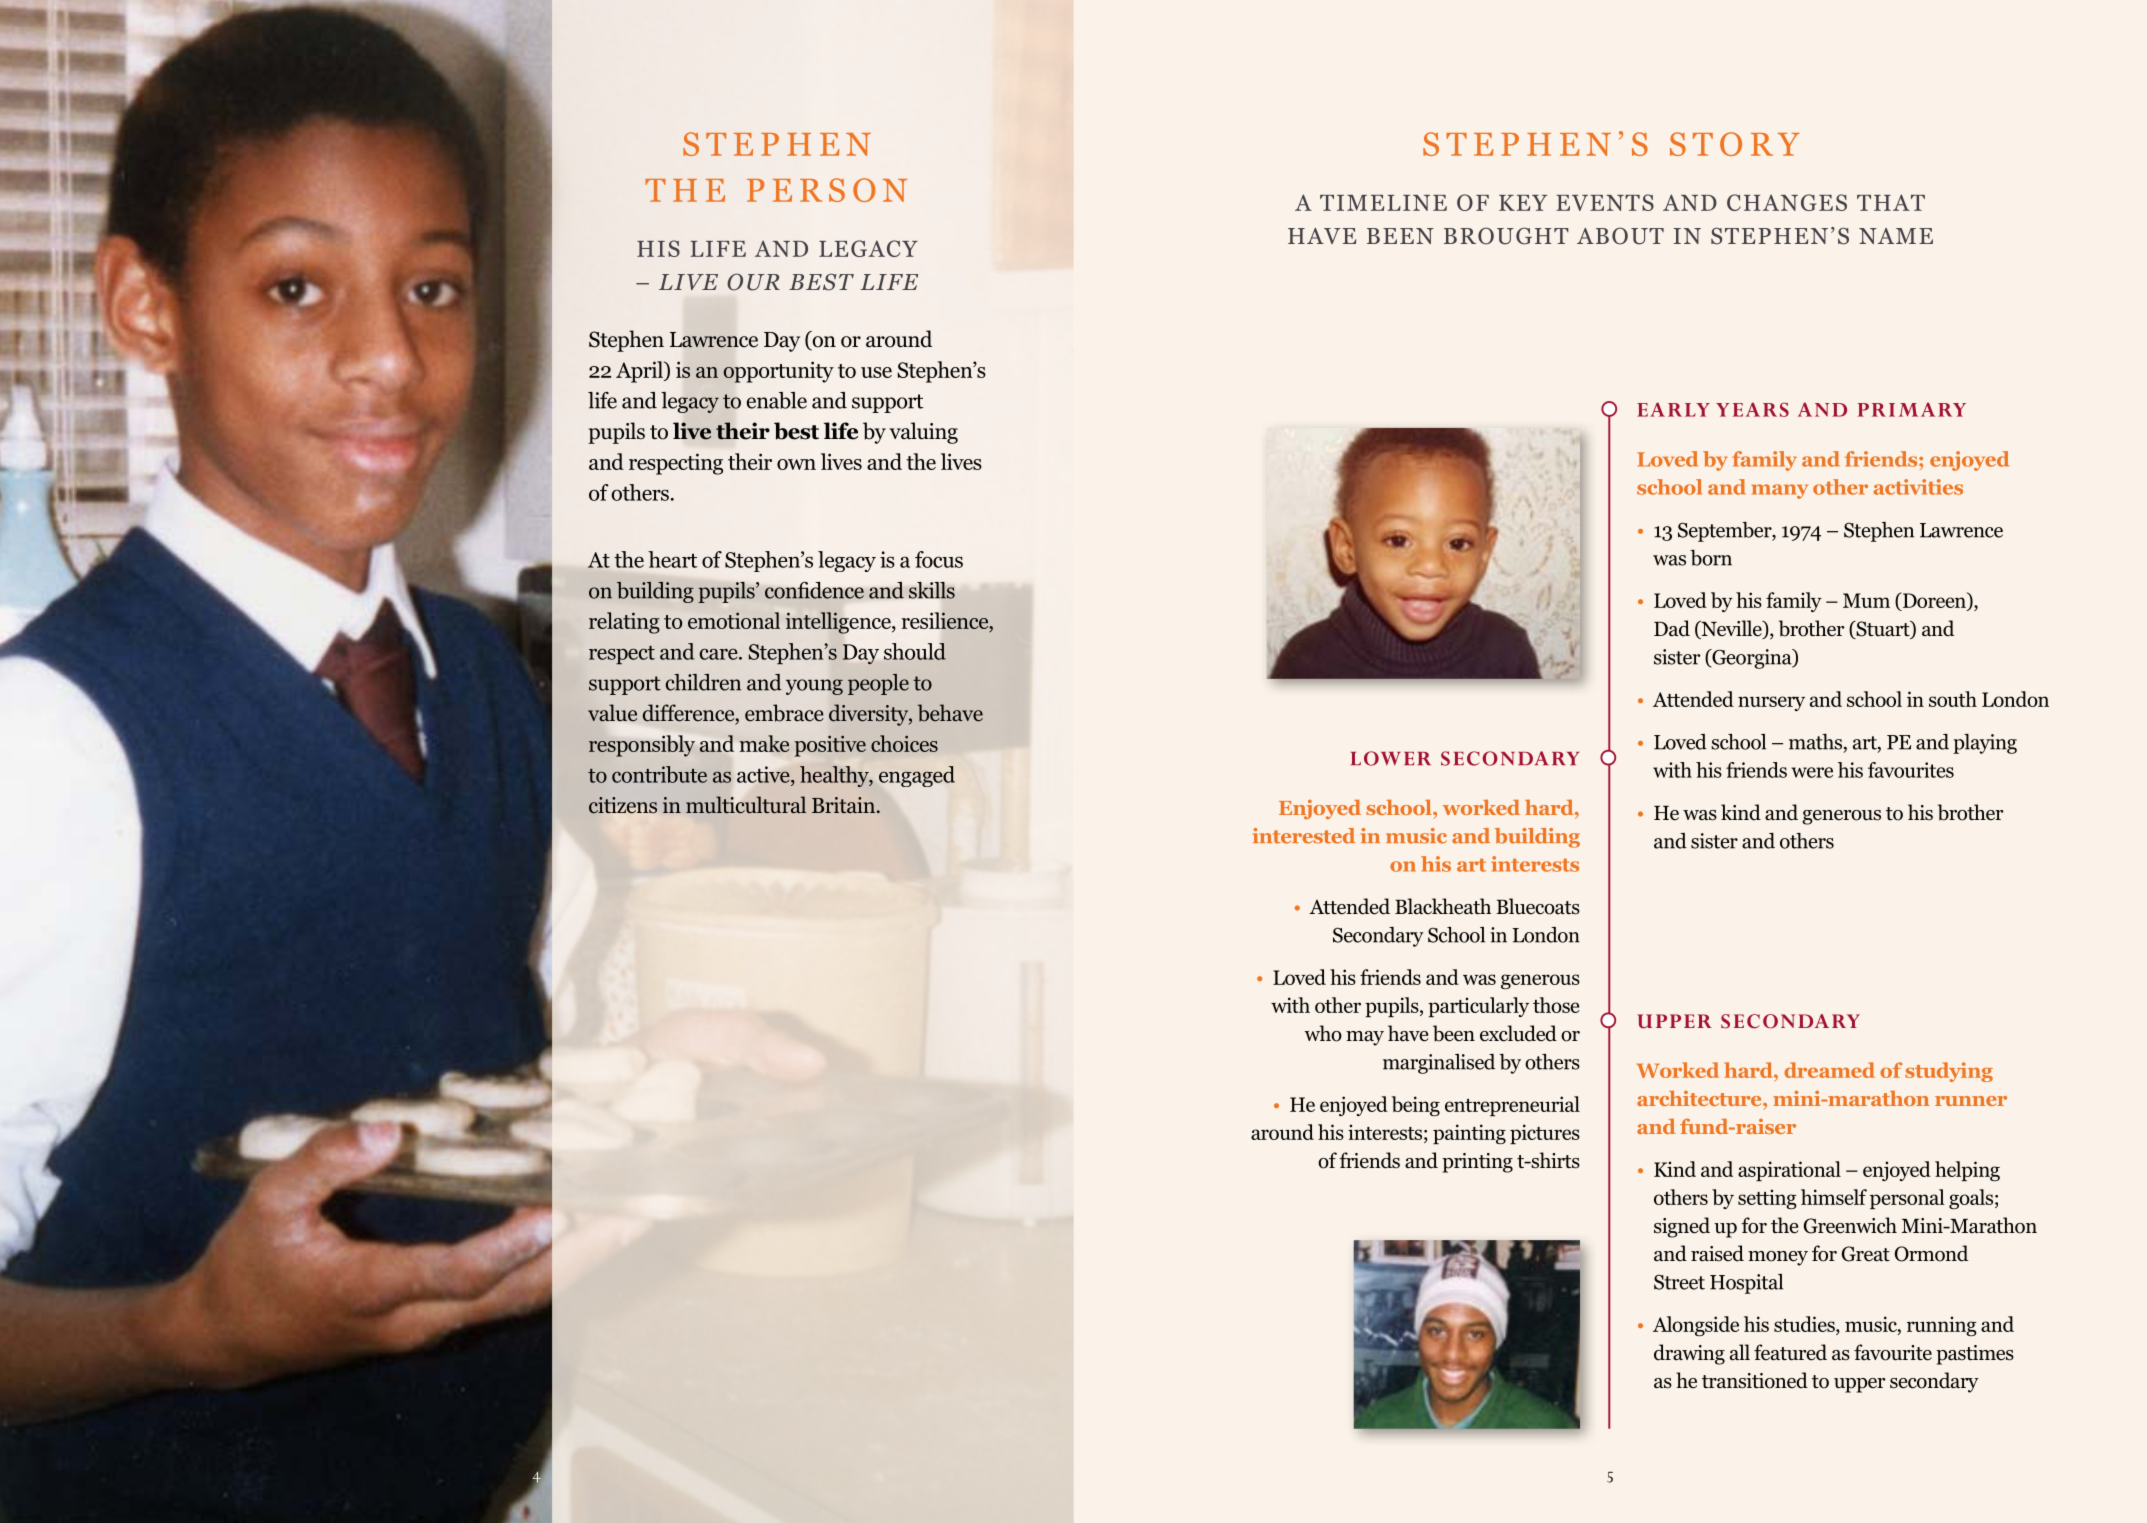 The width and height of the page is (2147, 1523). I want to click on multicultural, so click(746, 805).
